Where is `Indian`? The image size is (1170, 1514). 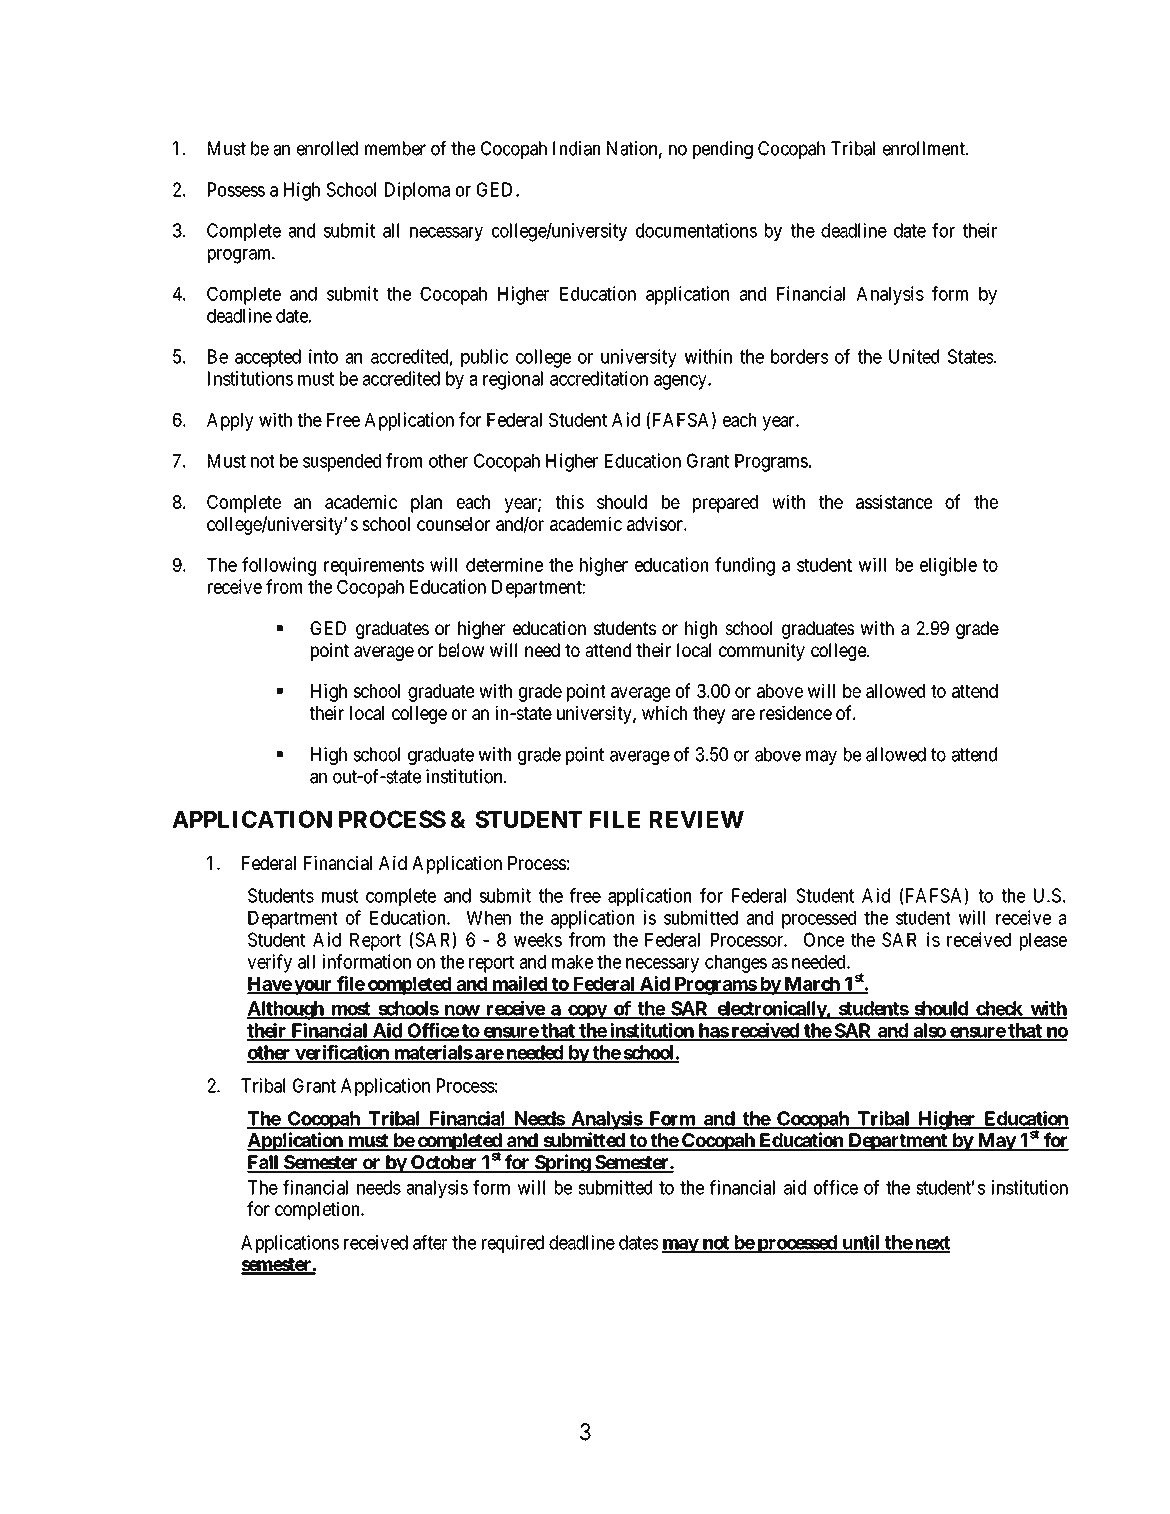
Indian is located at coordinates (576, 148).
